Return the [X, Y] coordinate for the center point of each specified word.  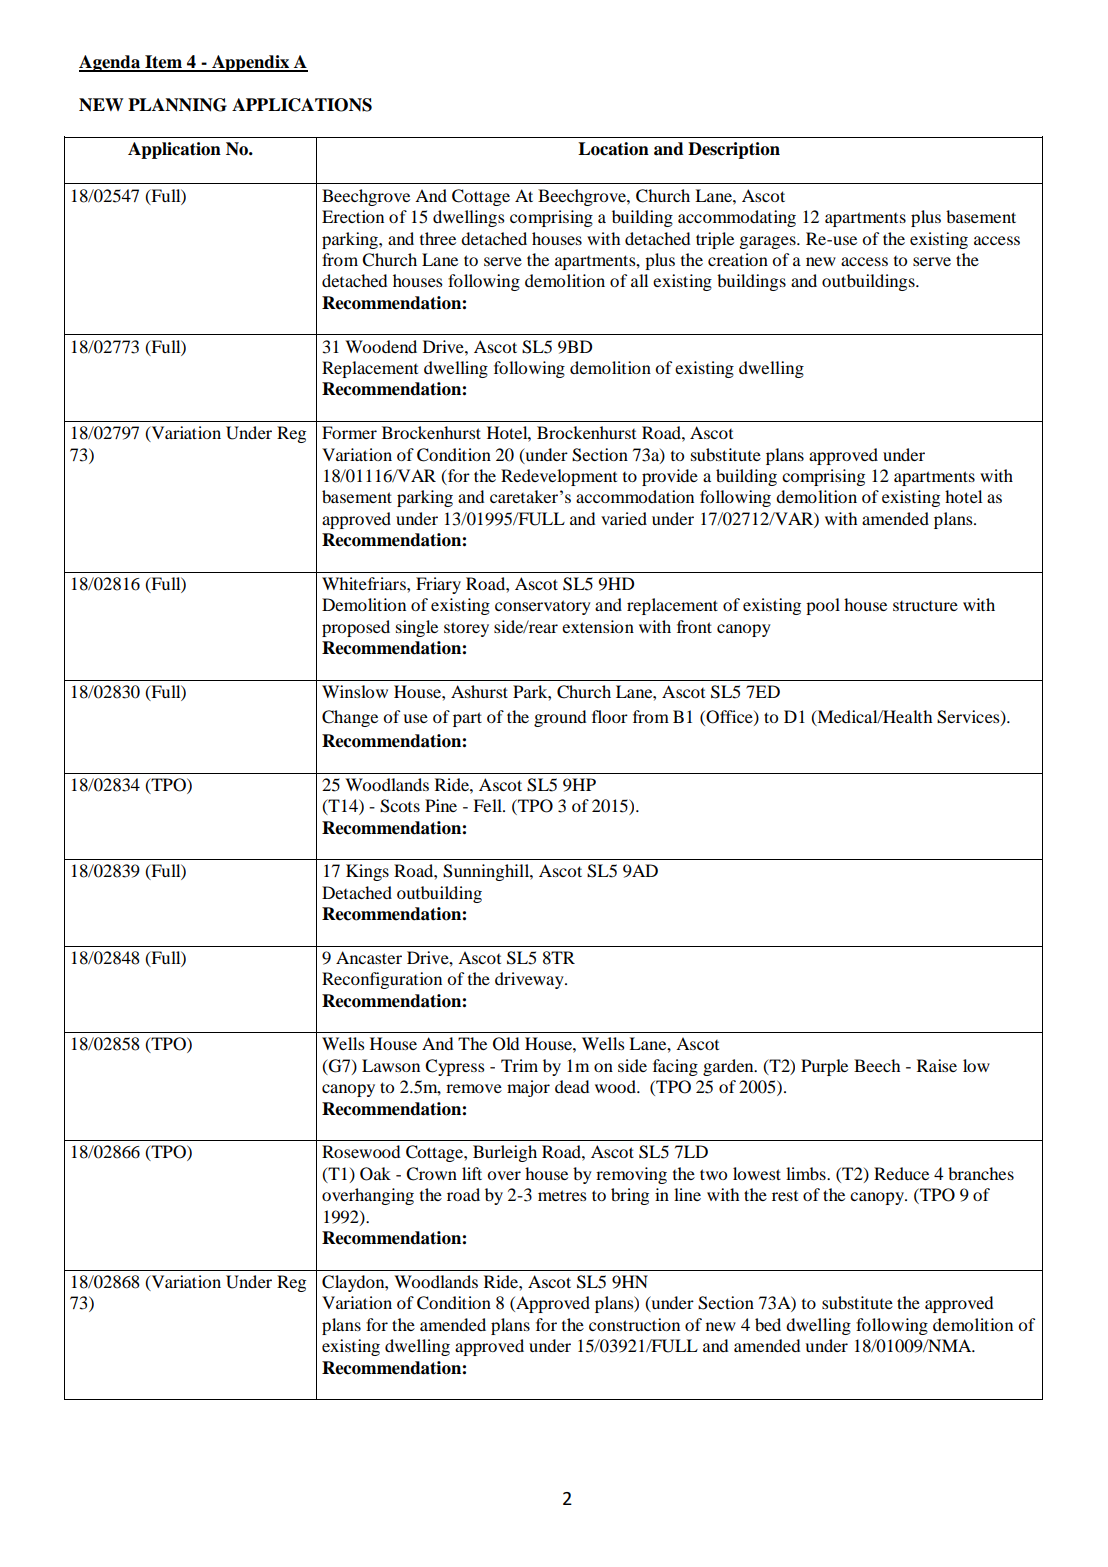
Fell [489, 805]
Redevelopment [559, 477]
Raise [937, 1065]
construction [634, 1324]
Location [613, 149]
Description [734, 150]
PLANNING [177, 105]
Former [349, 432]
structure [925, 606]
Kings [367, 872]
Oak [375, 1174]
